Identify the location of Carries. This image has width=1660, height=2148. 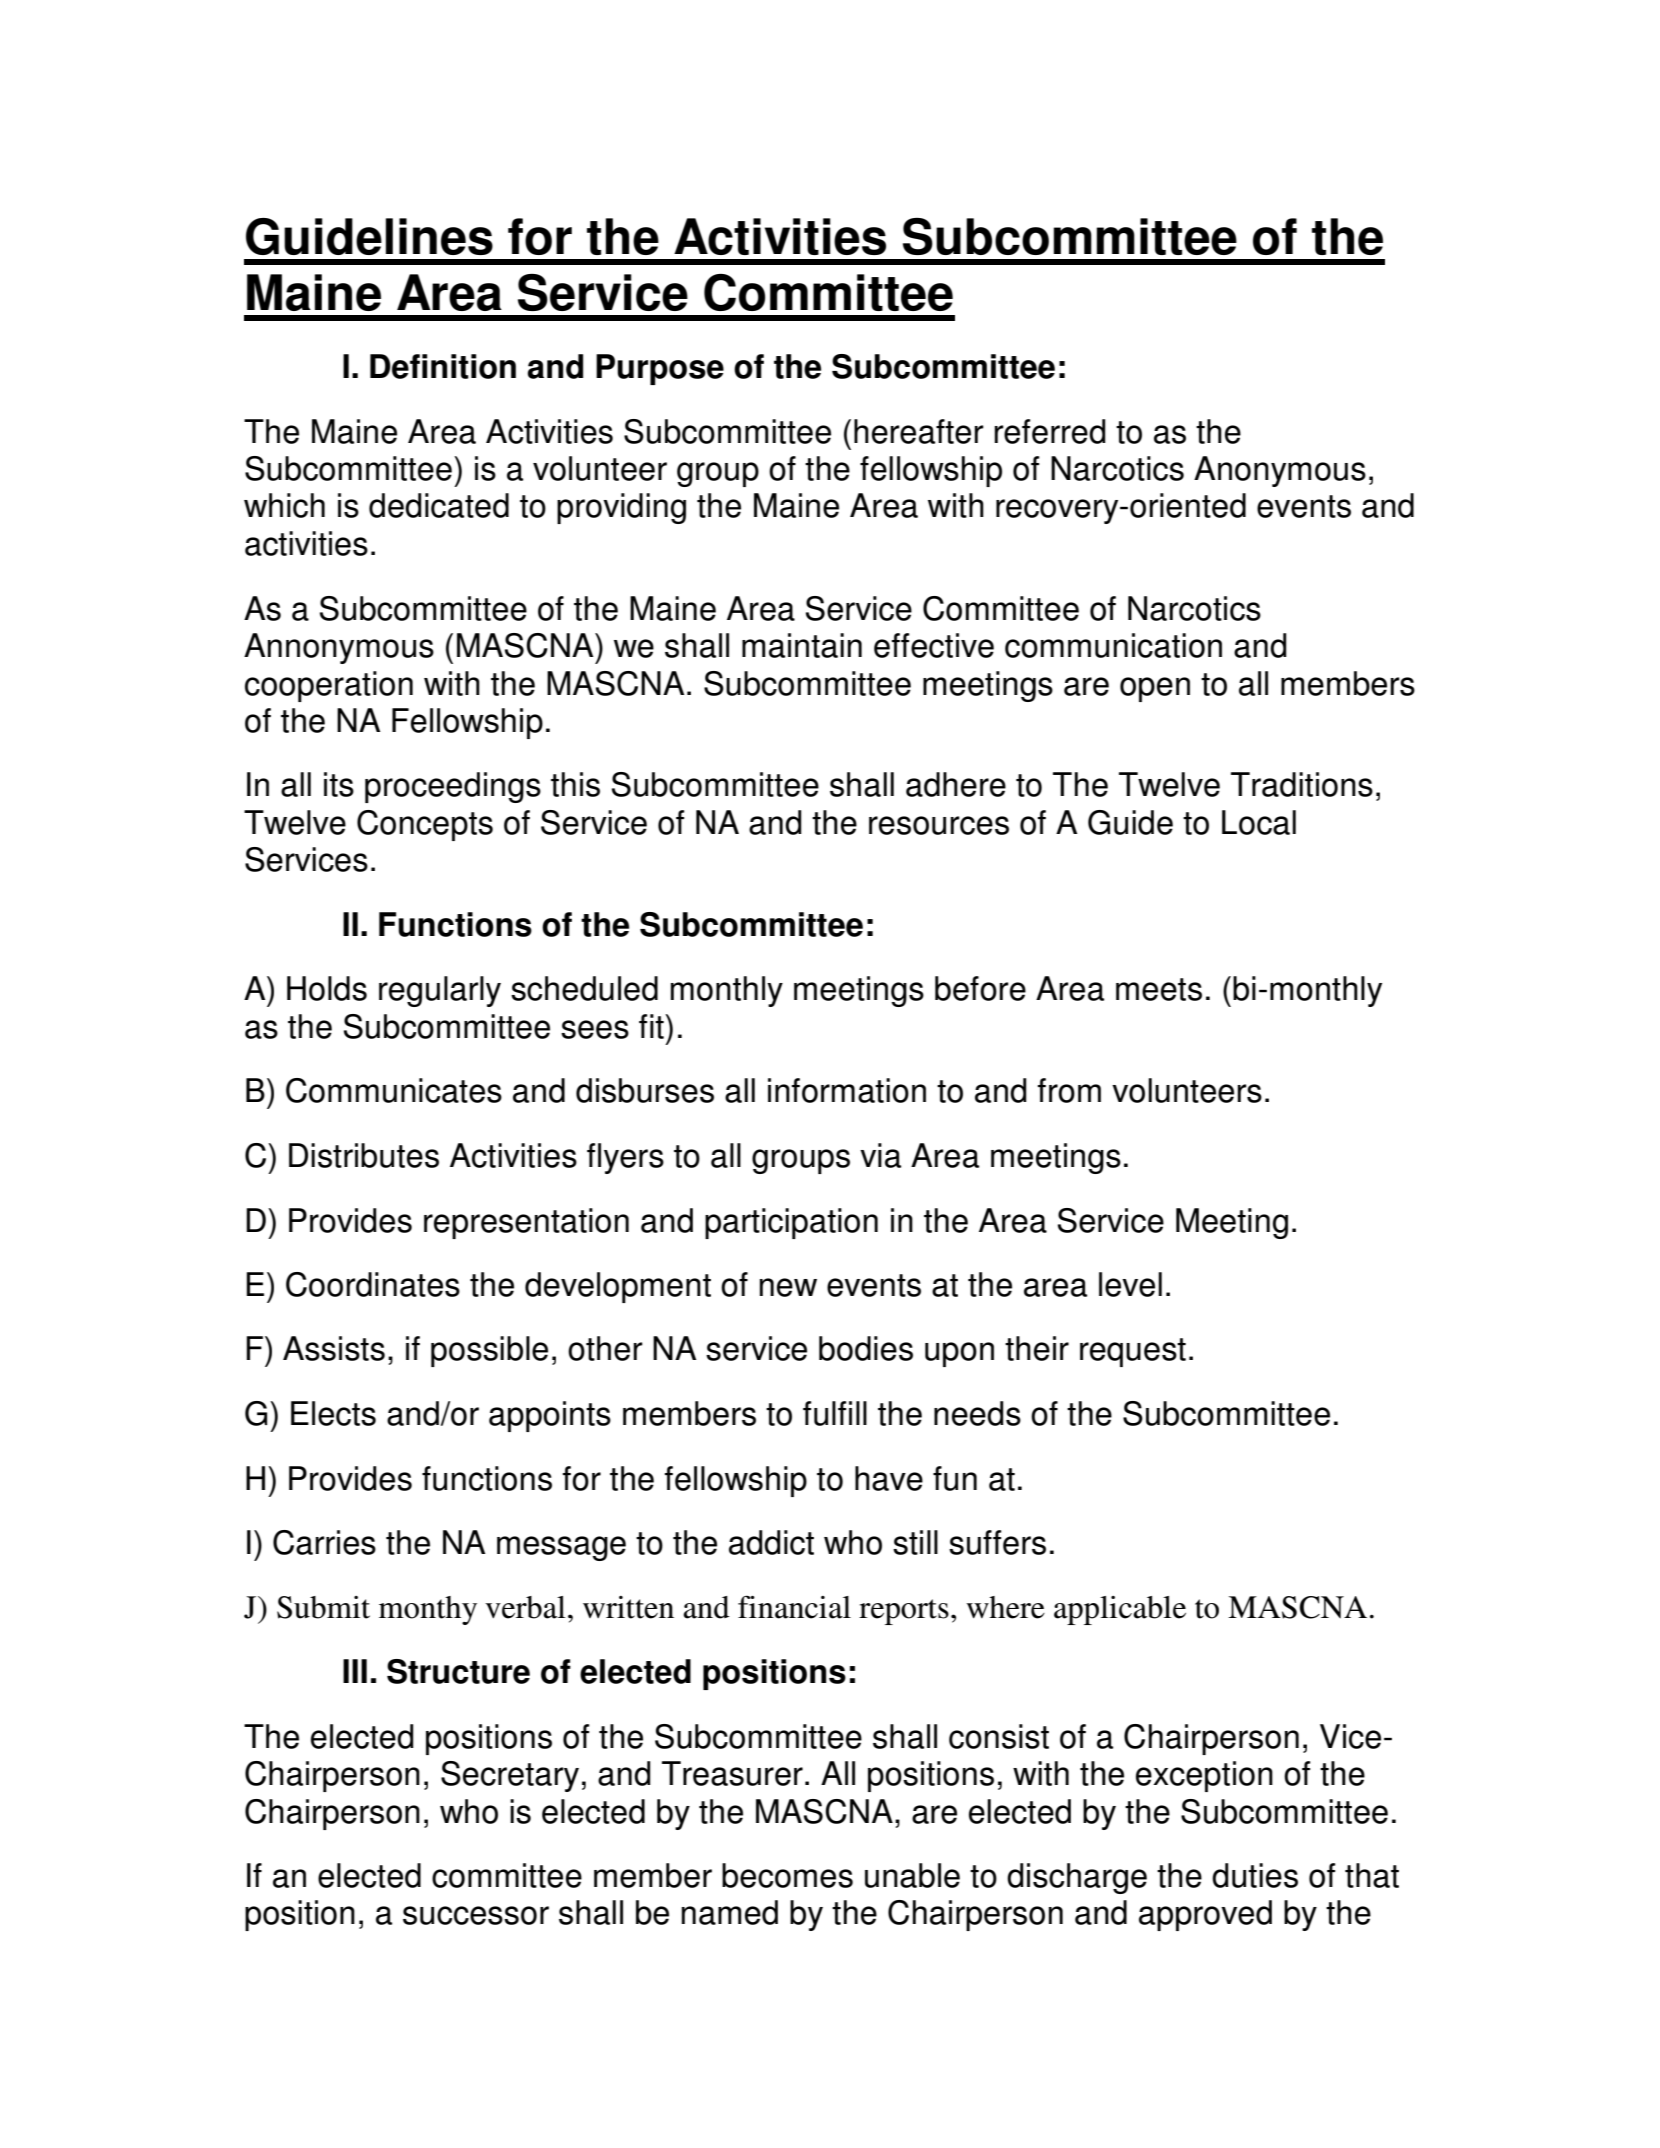
(324, 1542).
